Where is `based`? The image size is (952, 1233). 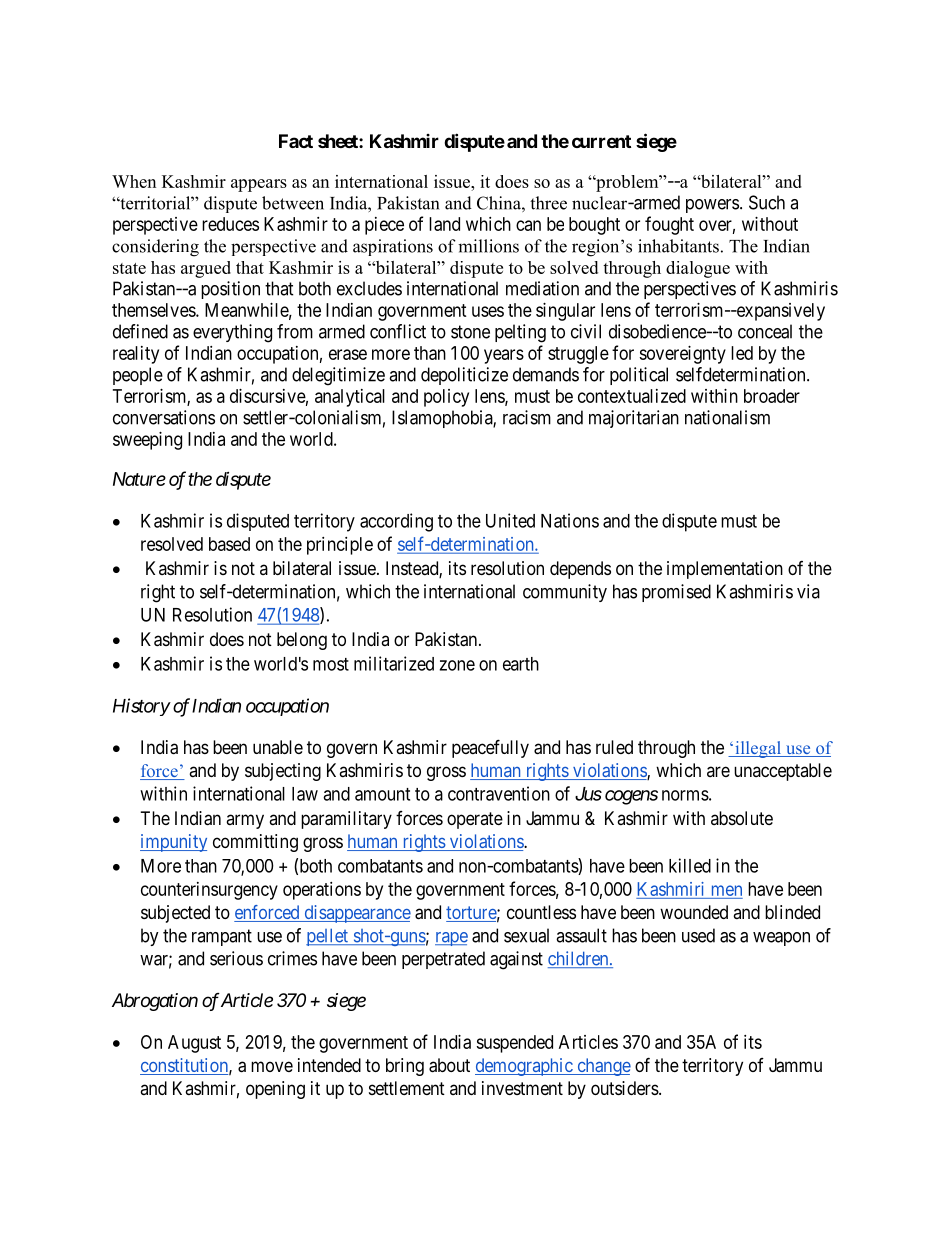
based is located at coordinates (229, 544).
